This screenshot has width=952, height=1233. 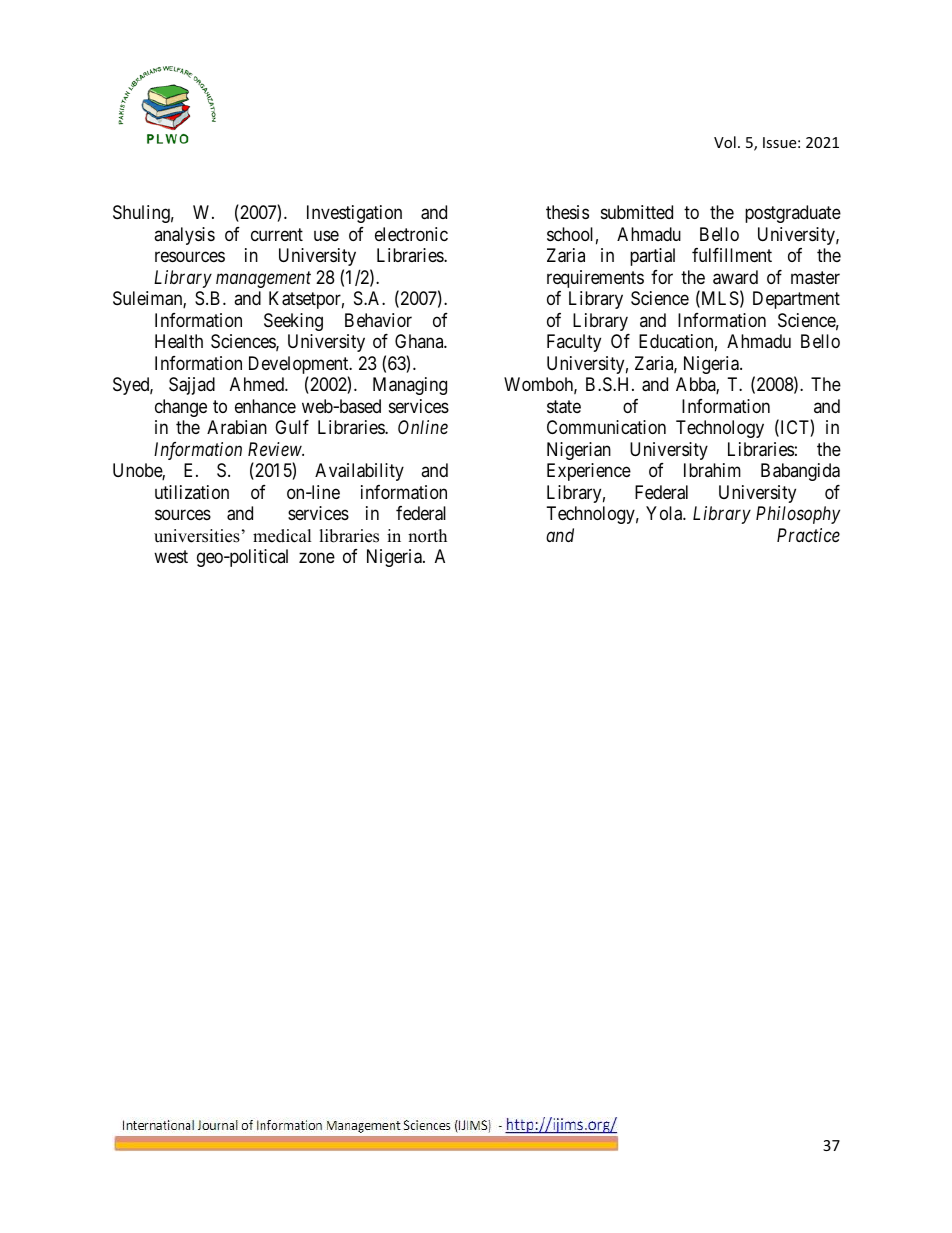 I want to click on Experience, so click(x=589, y=472).
